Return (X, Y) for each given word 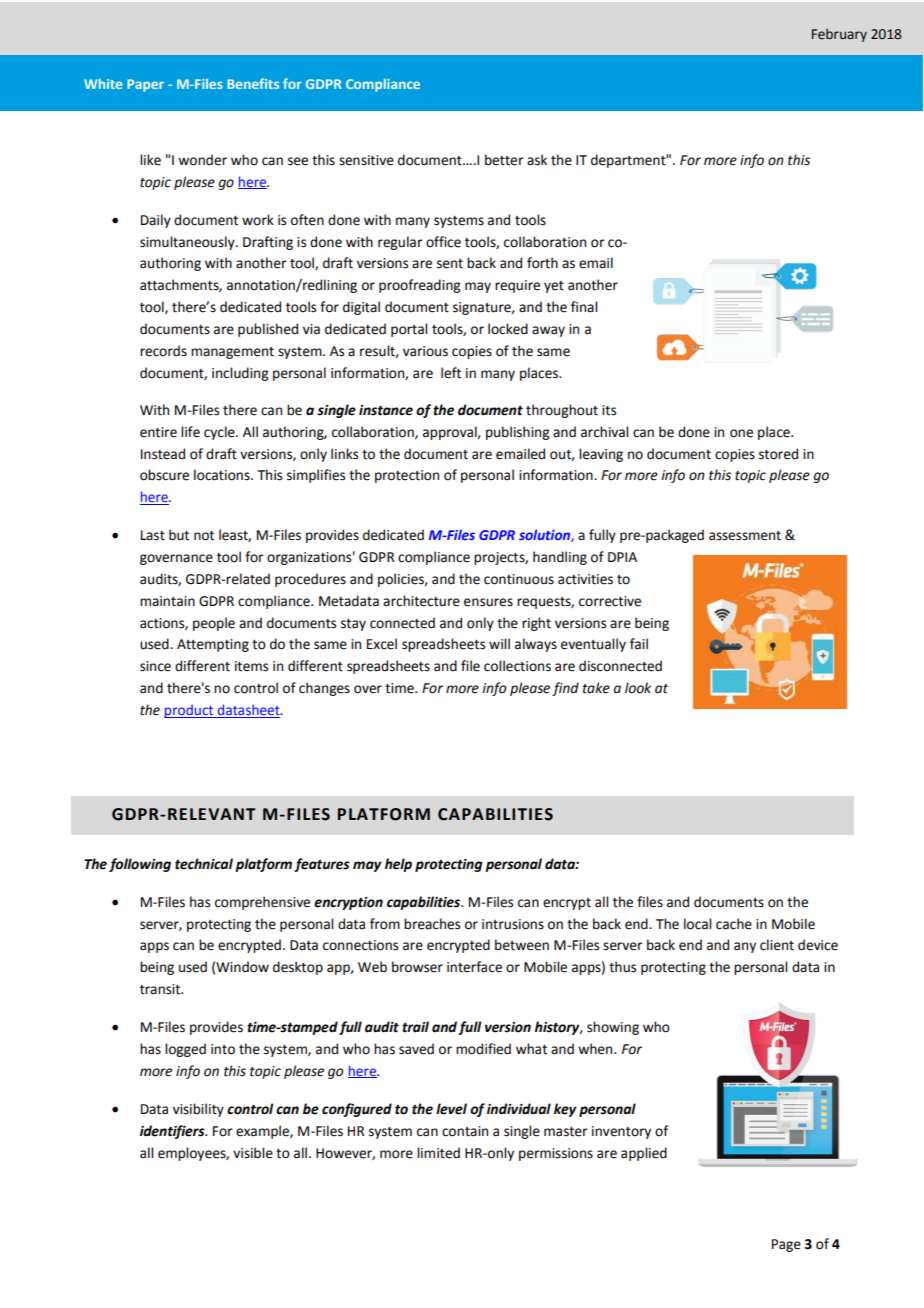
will (499, 643)
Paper (145, 85)
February (839, 35)
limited (438, 1153)
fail (639, 644)
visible (253, 1153)
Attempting (213, 645)
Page (786, 1245)
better (504, 160)
